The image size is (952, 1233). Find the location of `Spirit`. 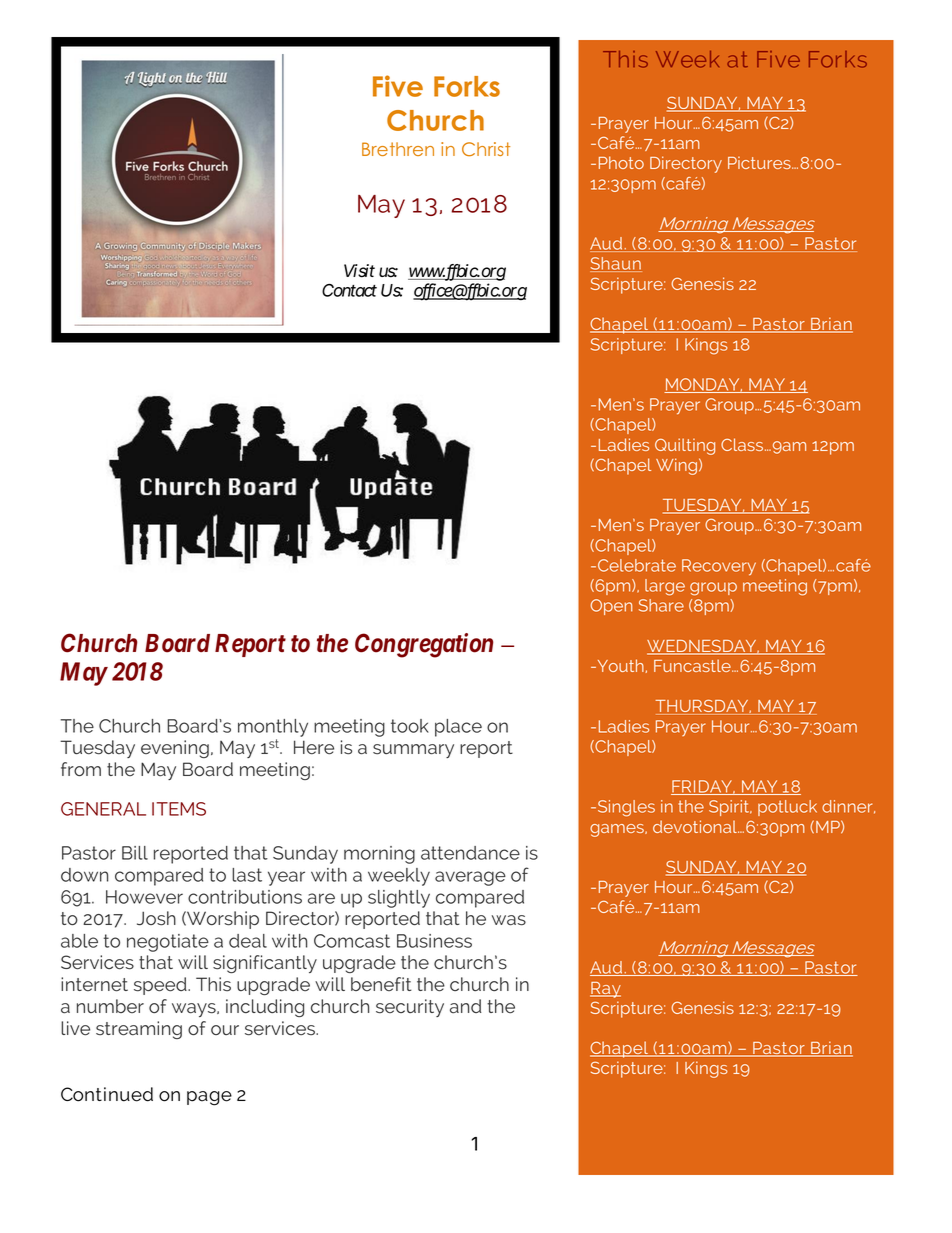

Spirit is located at coordinates (730, 808).
